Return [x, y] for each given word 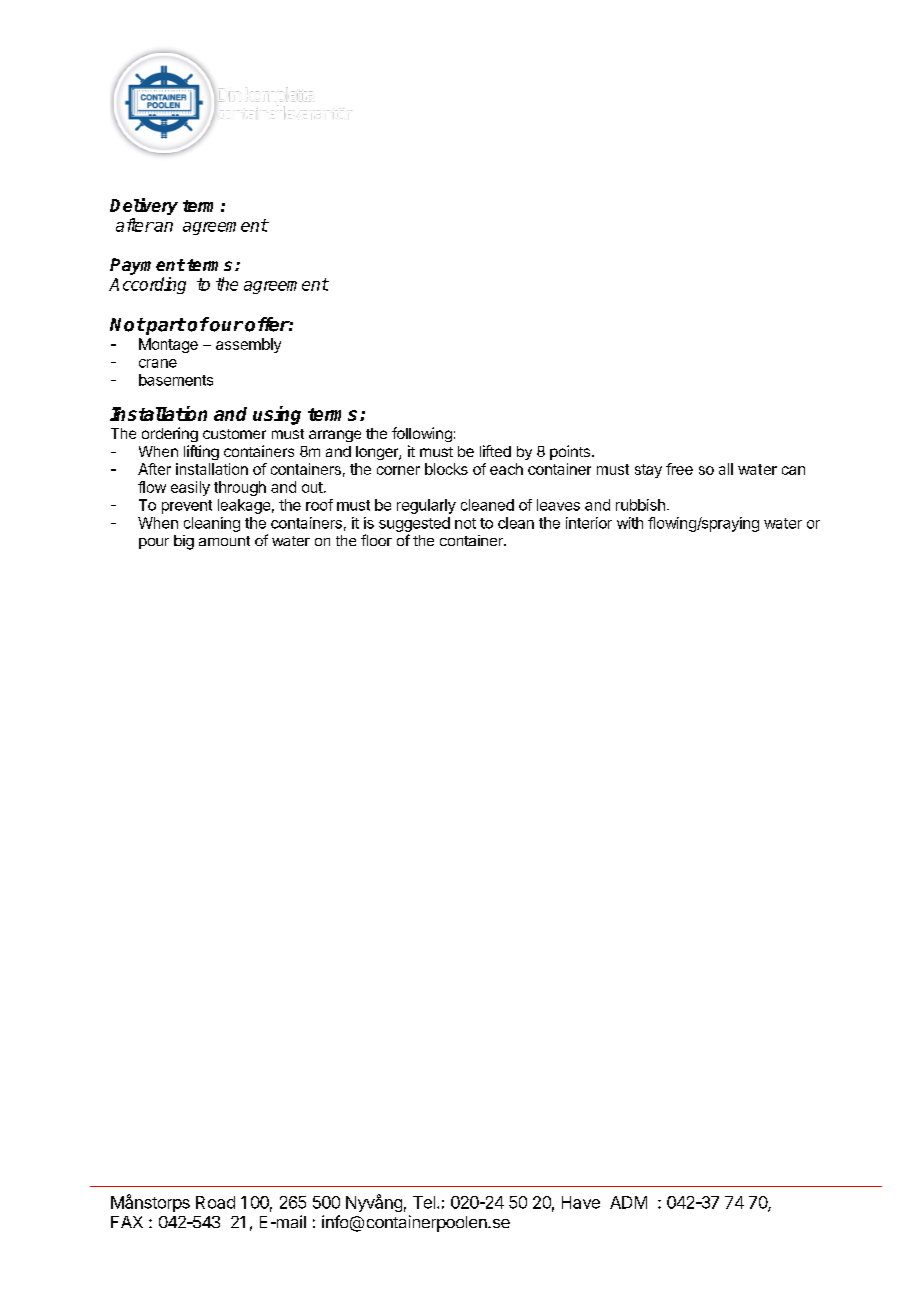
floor [376, 540]
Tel [424, 1202]
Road [215, 1202]
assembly [248, 345]
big [184, 542]
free [679, 469]
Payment [147, 266]
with [630, 523]
